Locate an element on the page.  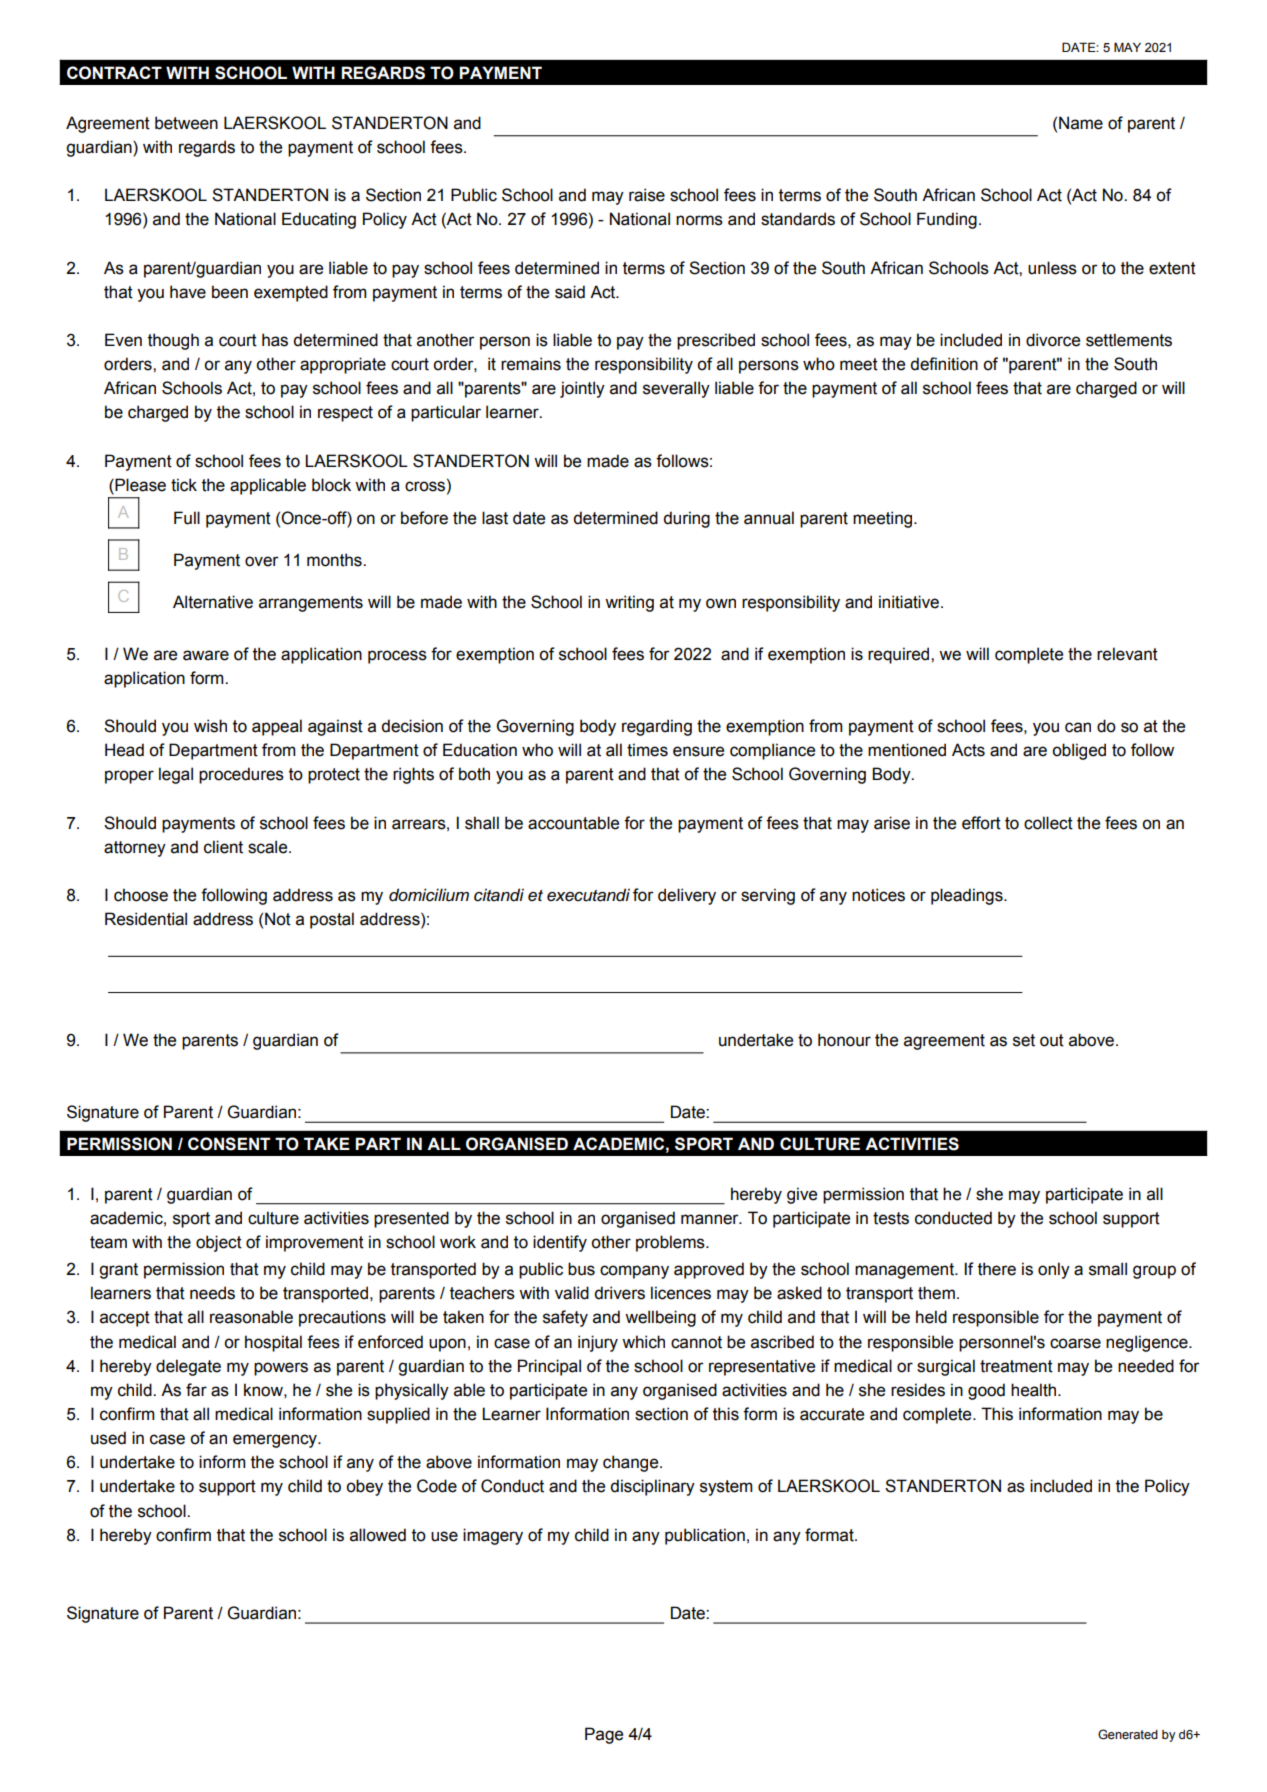
pleadings is located at coordinates (968, 896).
